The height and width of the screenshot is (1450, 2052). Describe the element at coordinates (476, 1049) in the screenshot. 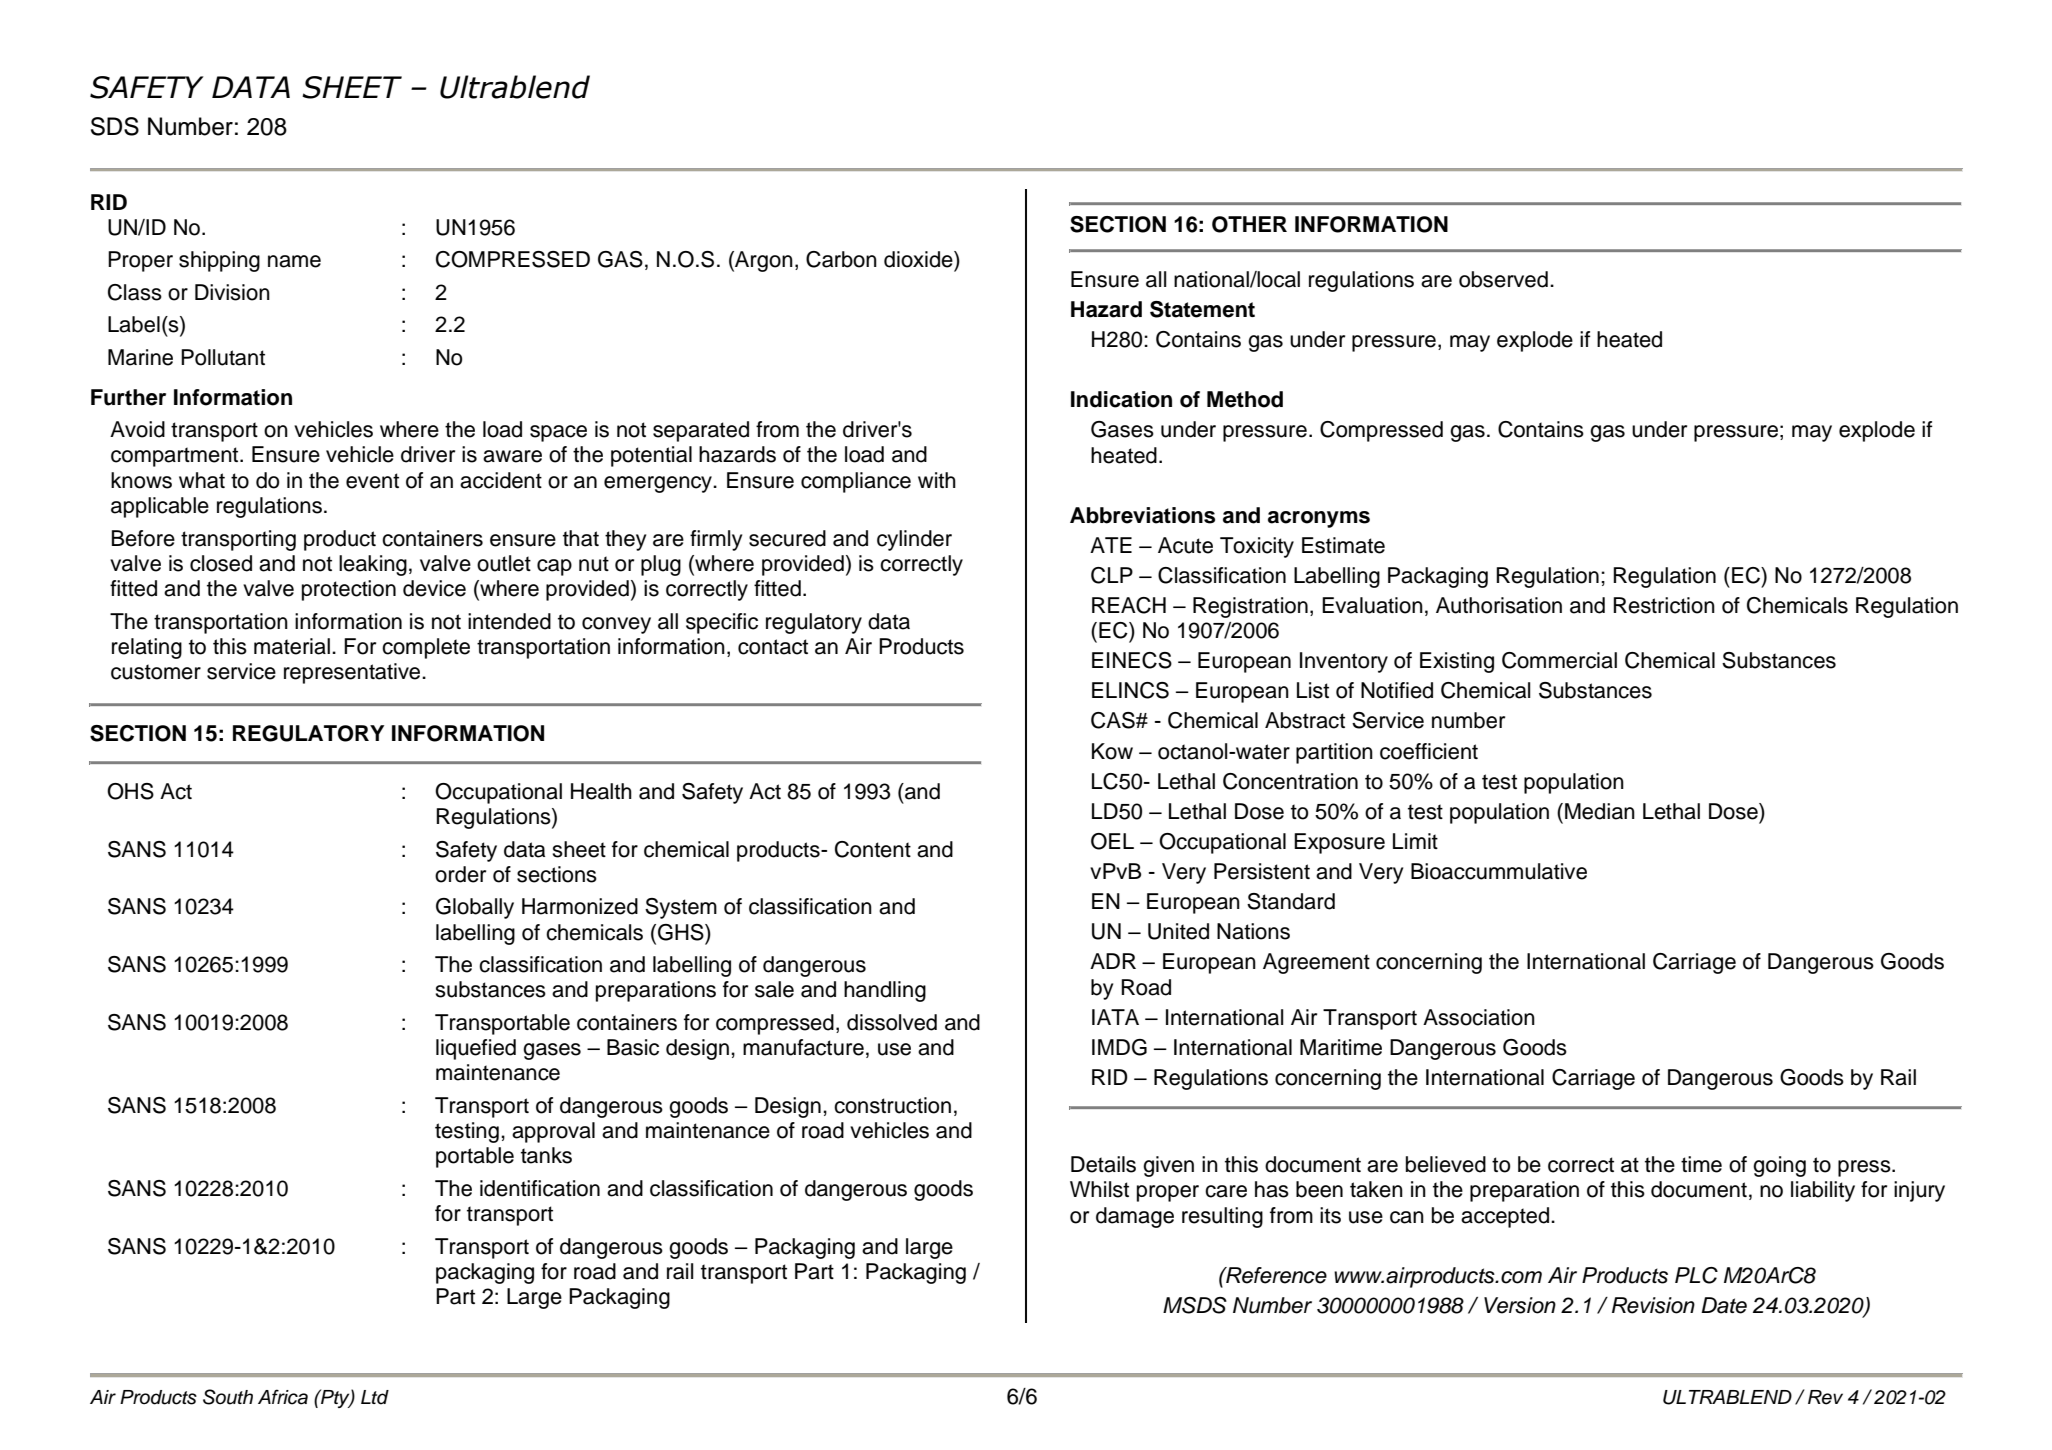

I see `liquefied` at that location.
